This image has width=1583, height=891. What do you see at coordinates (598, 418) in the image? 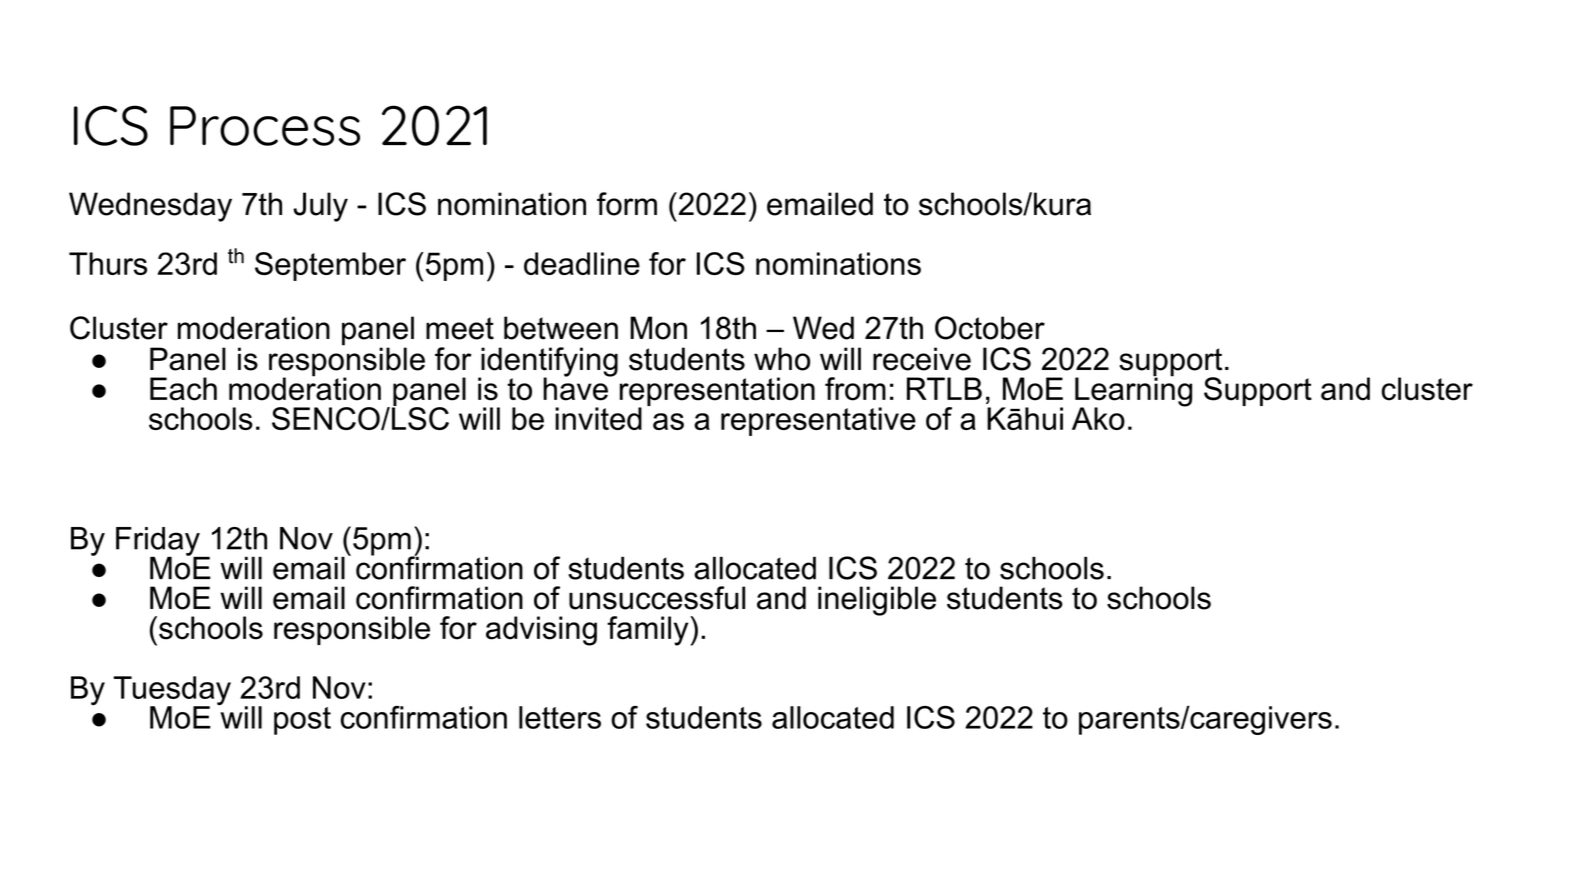
I see `invited` at bounding box center [598, 418].
